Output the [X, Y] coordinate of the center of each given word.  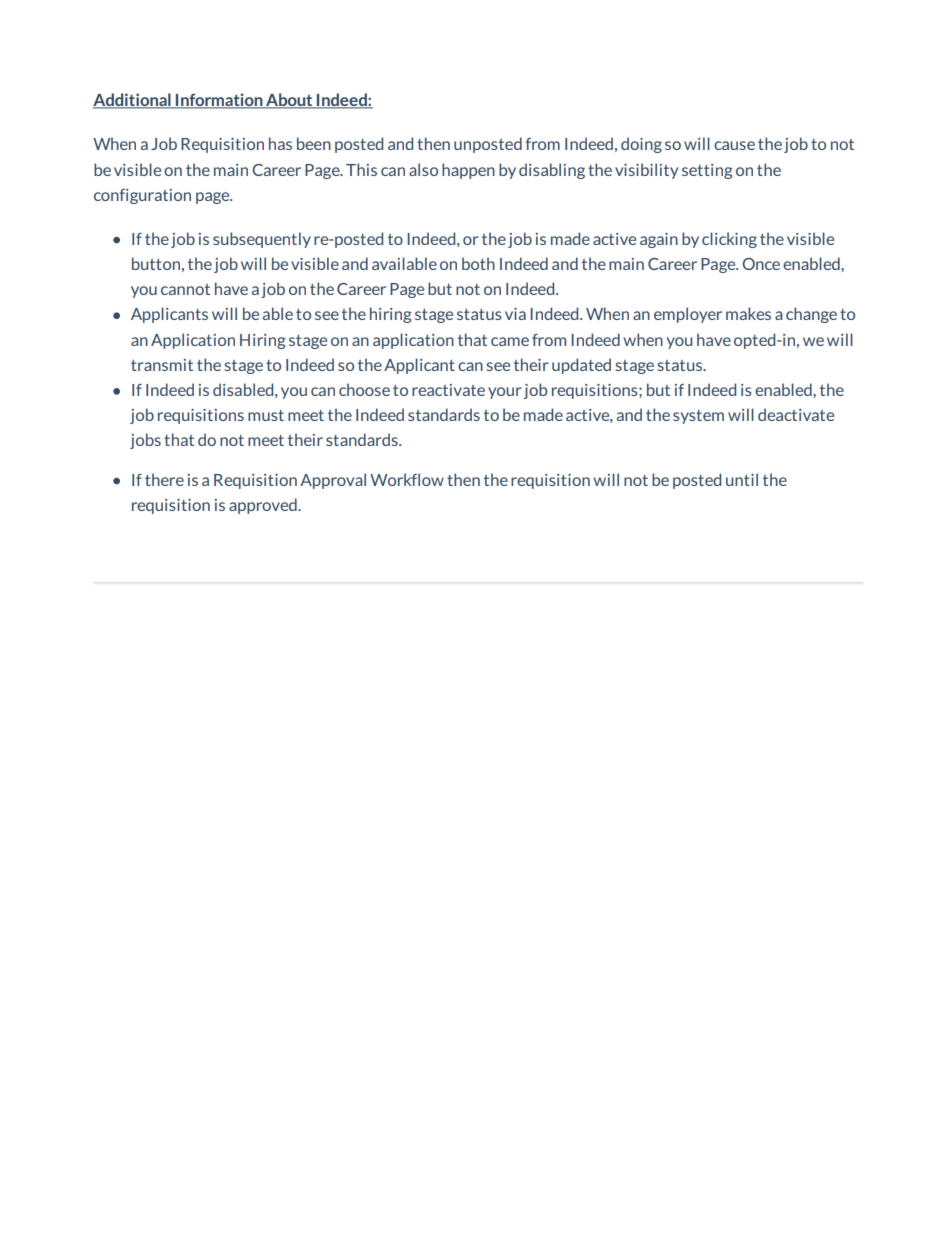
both [478, 263]
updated [581, 366]
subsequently [262, 240]
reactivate [448, 390]
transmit [162, 365]
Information [219, 101]
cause [734, 145]
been [314, 143]
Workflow [407, 479]
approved [264, 506]
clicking [729, 240]
